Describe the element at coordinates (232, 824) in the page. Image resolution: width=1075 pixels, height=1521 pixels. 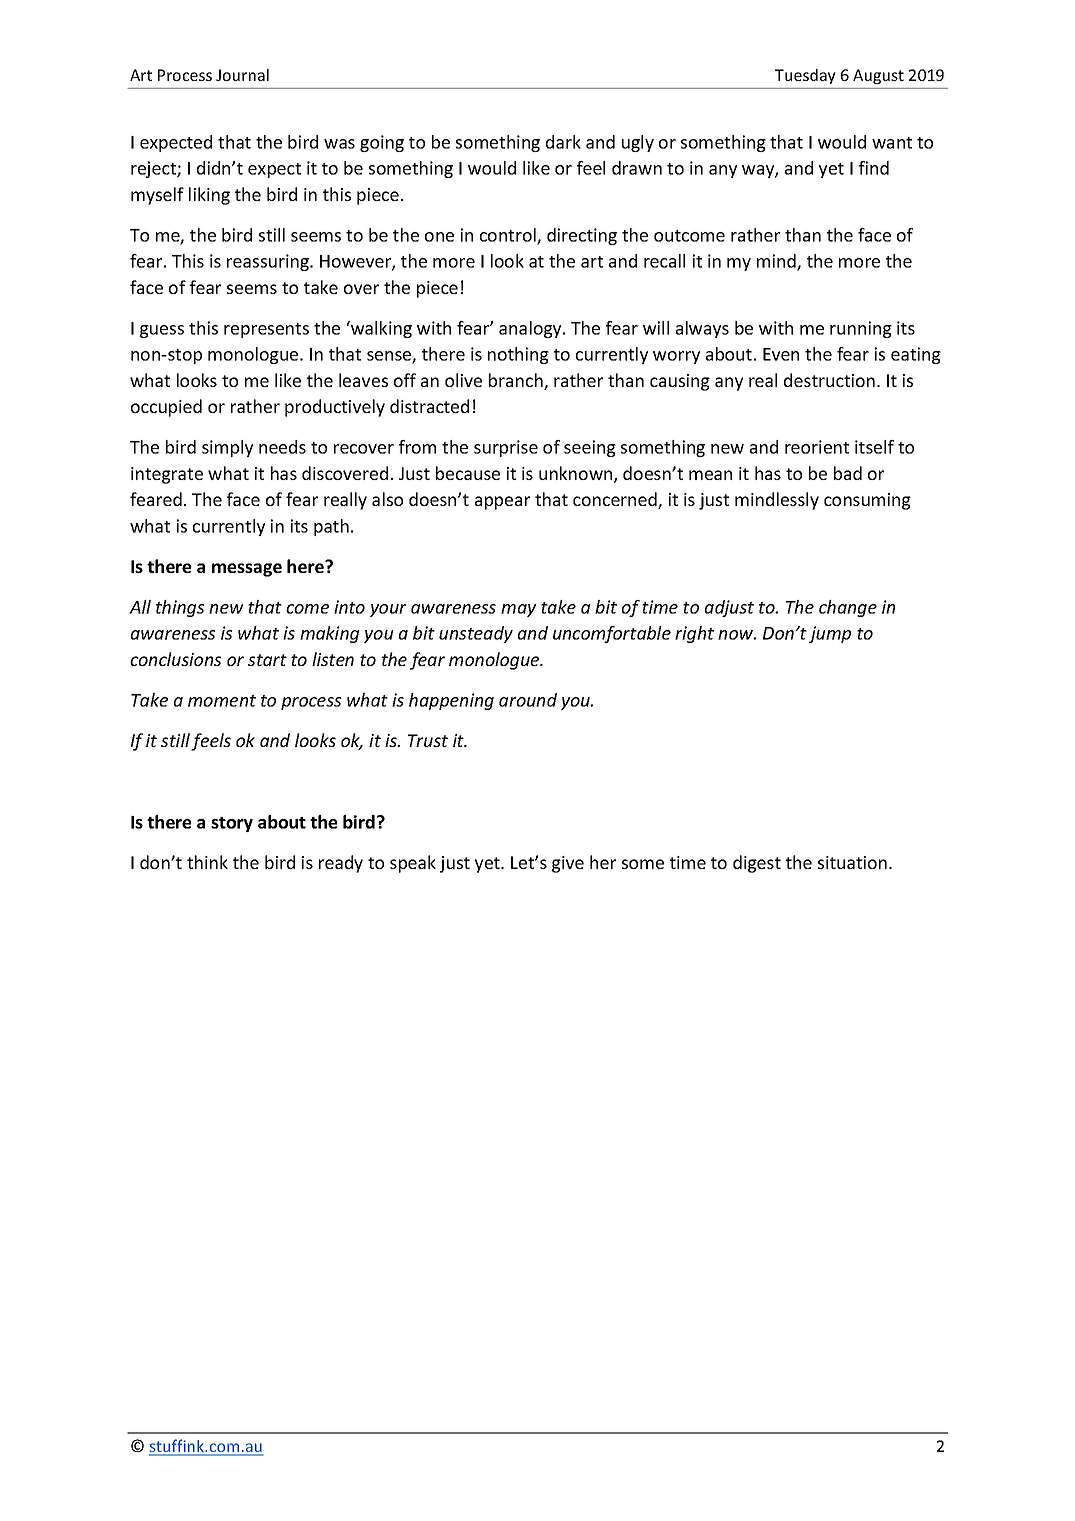
I see `story` at that location.
